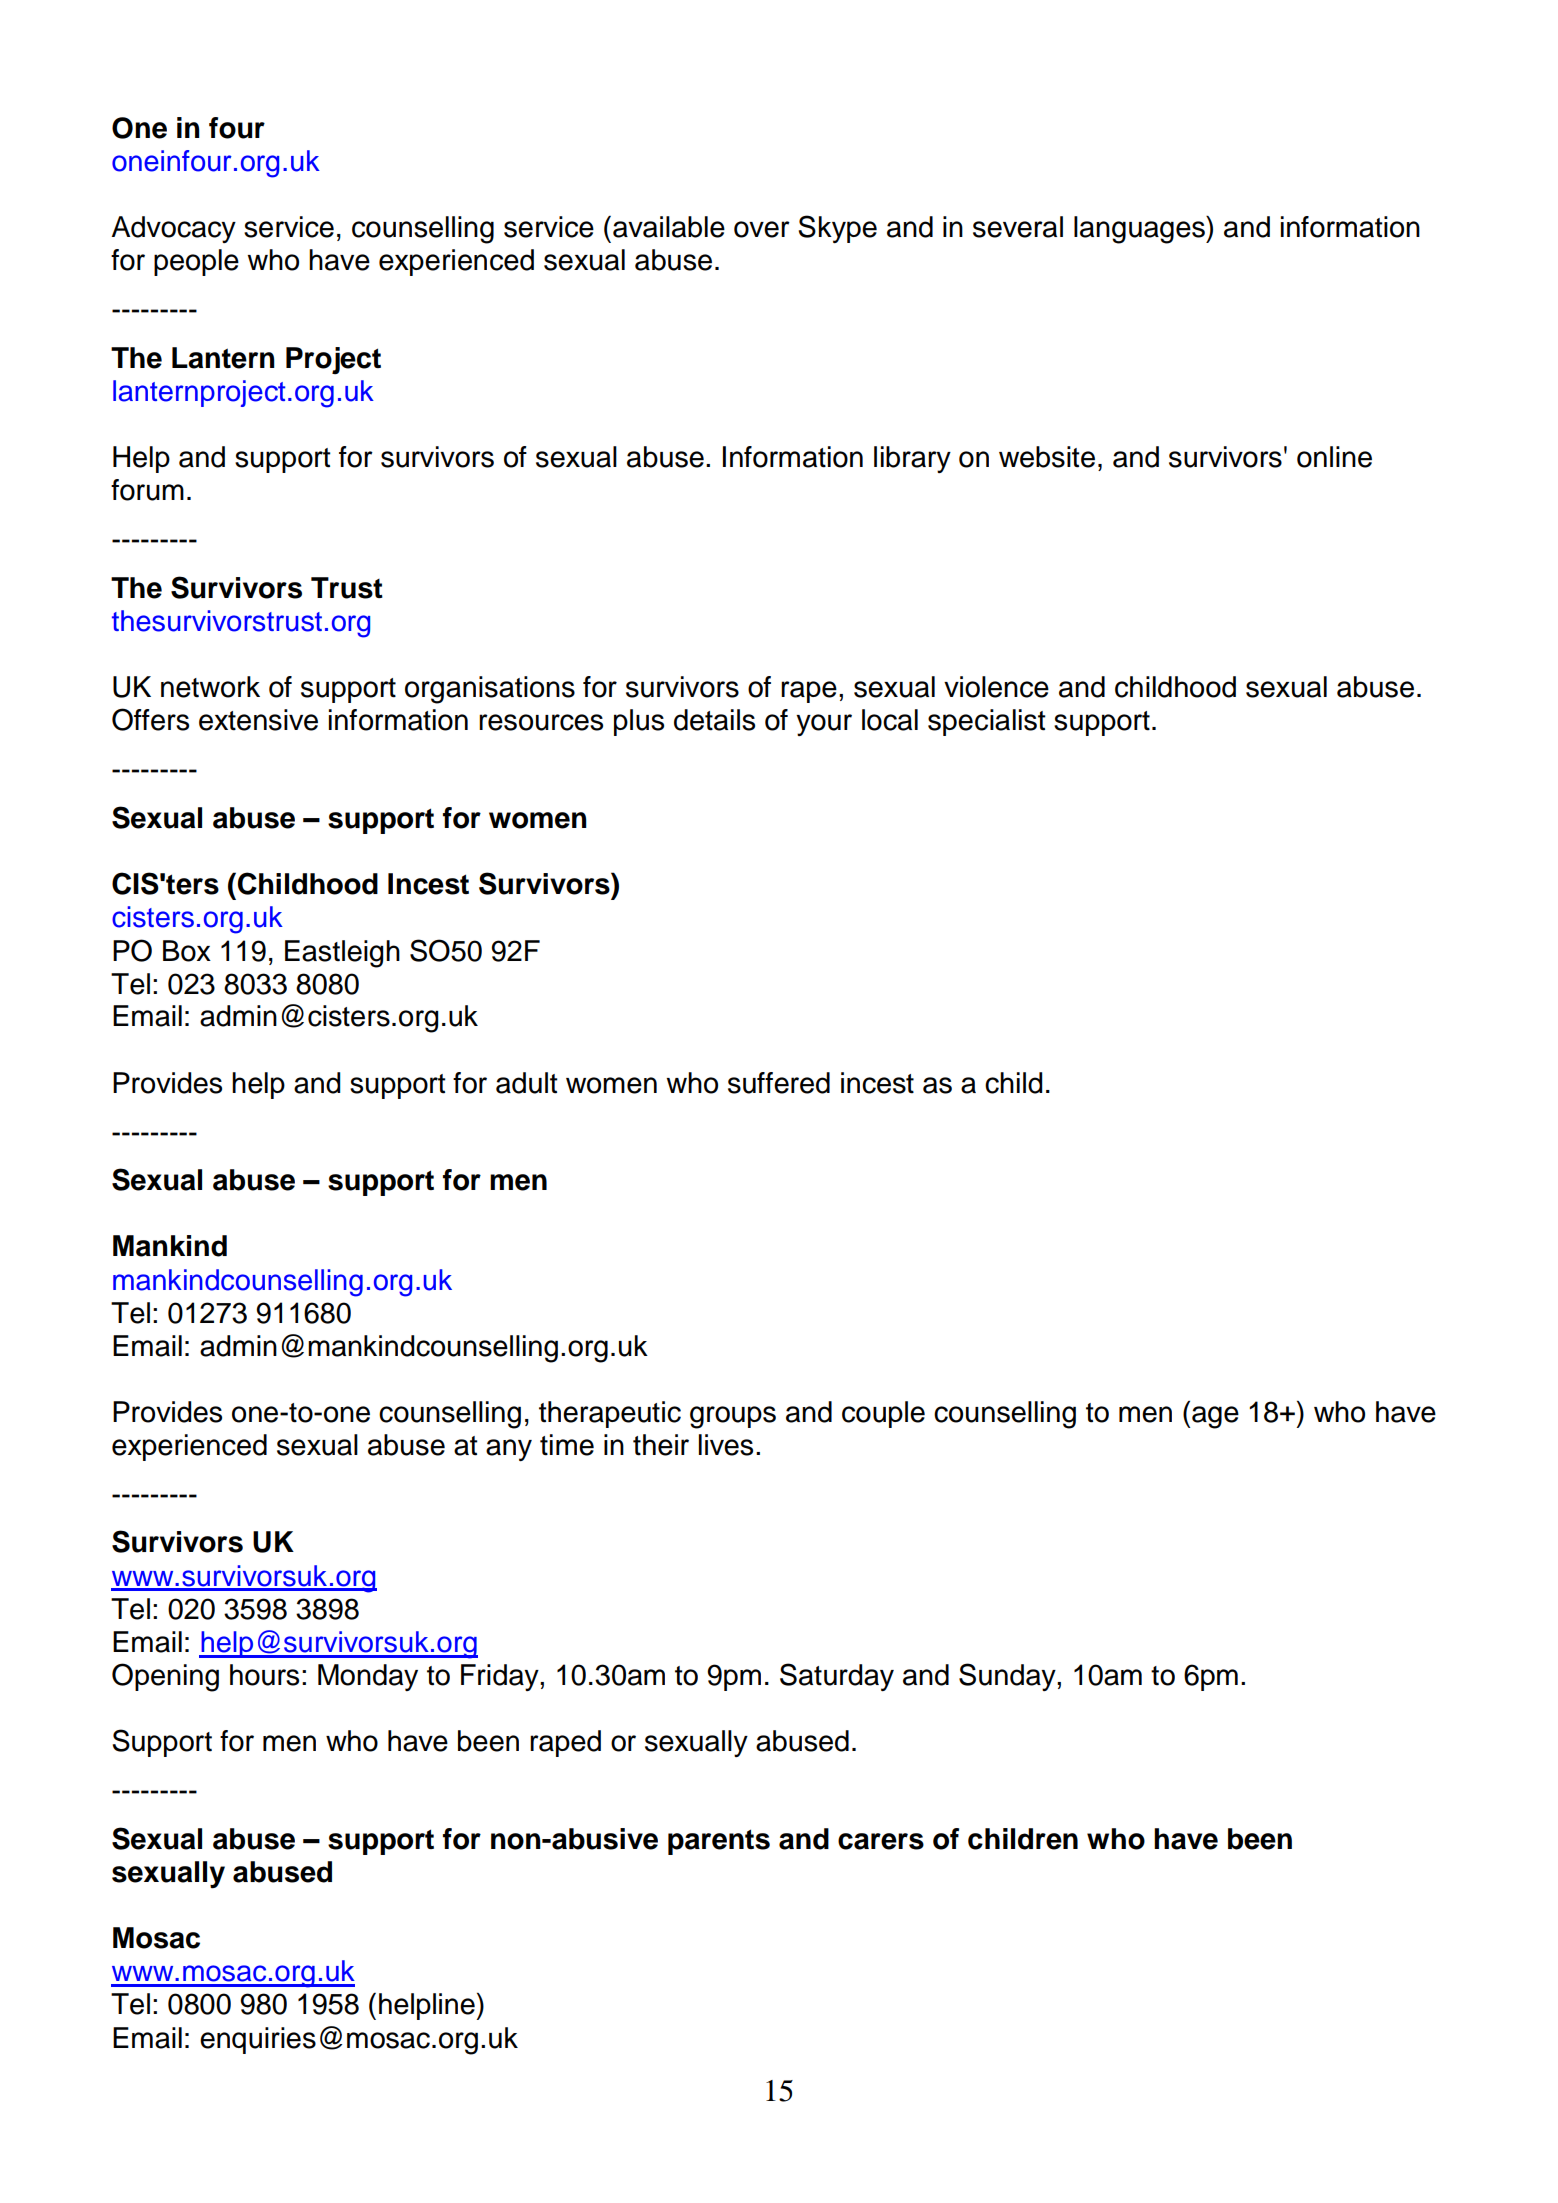  What do you see at coordinates (762, 229) in the screenshot?
I see `over` at bounding box center [762, 229].
